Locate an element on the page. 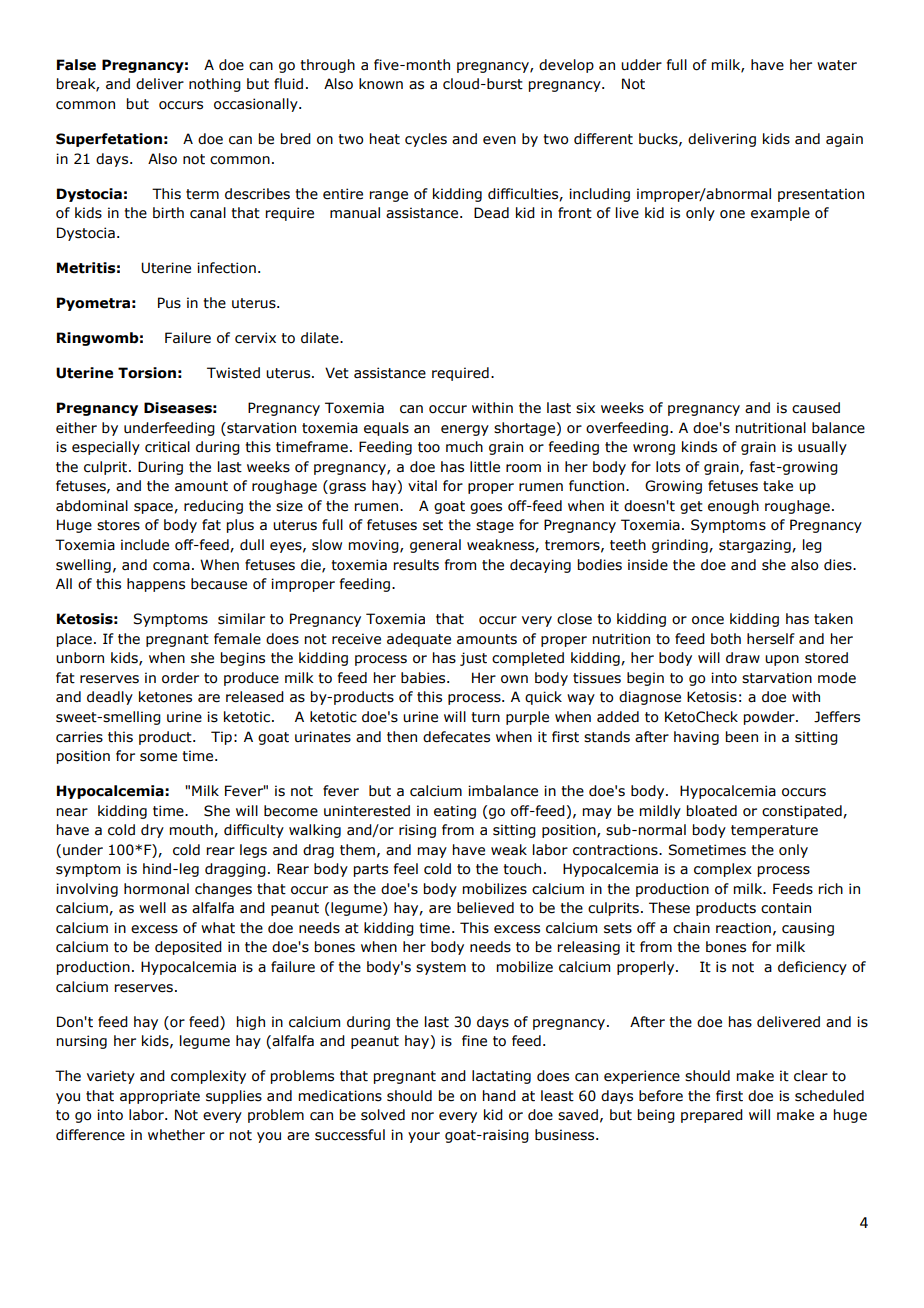 The height and width of the page is (1308, 924). nothing is located at coordinates (215, 85).
